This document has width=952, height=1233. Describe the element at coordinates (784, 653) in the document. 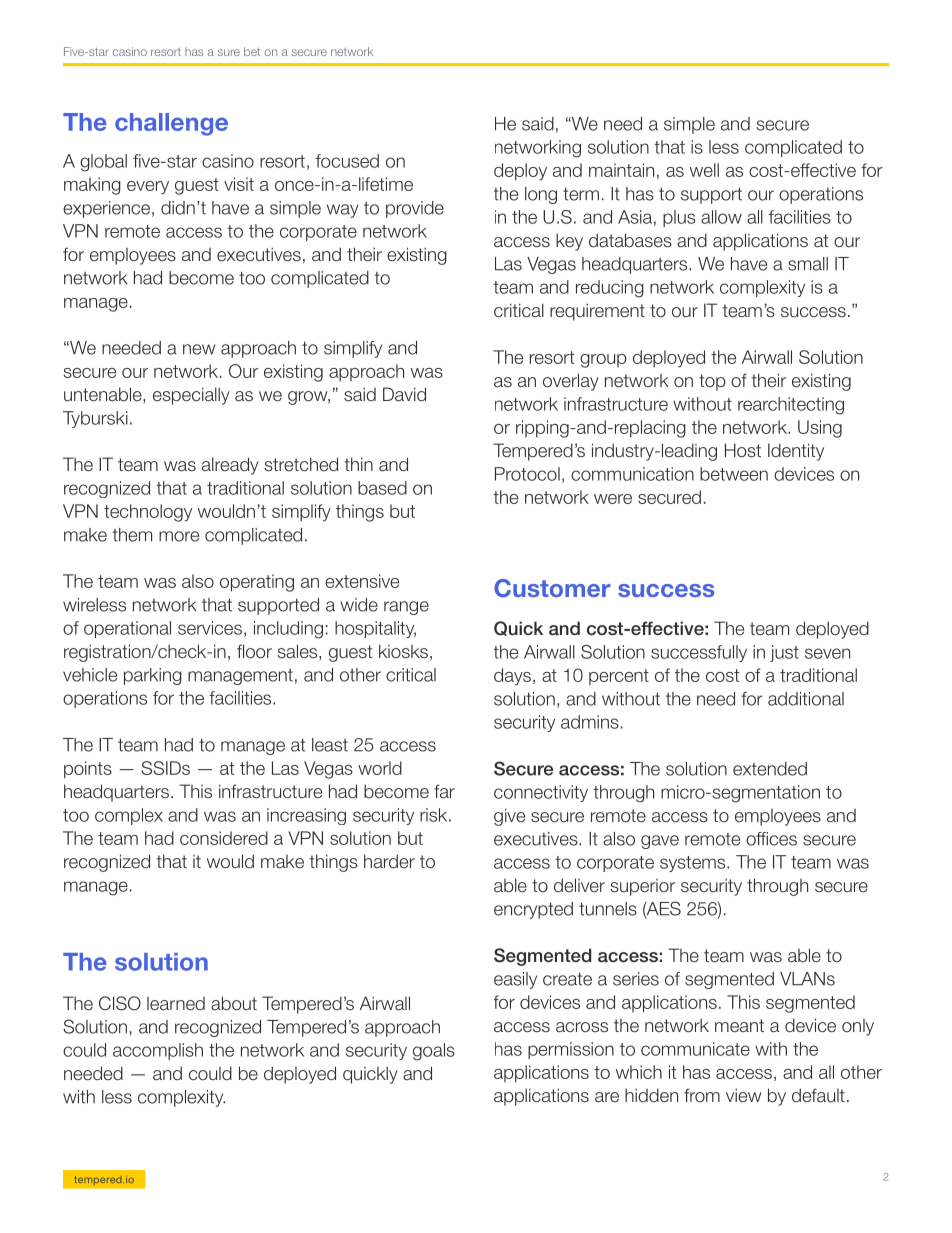

I see `just` at that location.
